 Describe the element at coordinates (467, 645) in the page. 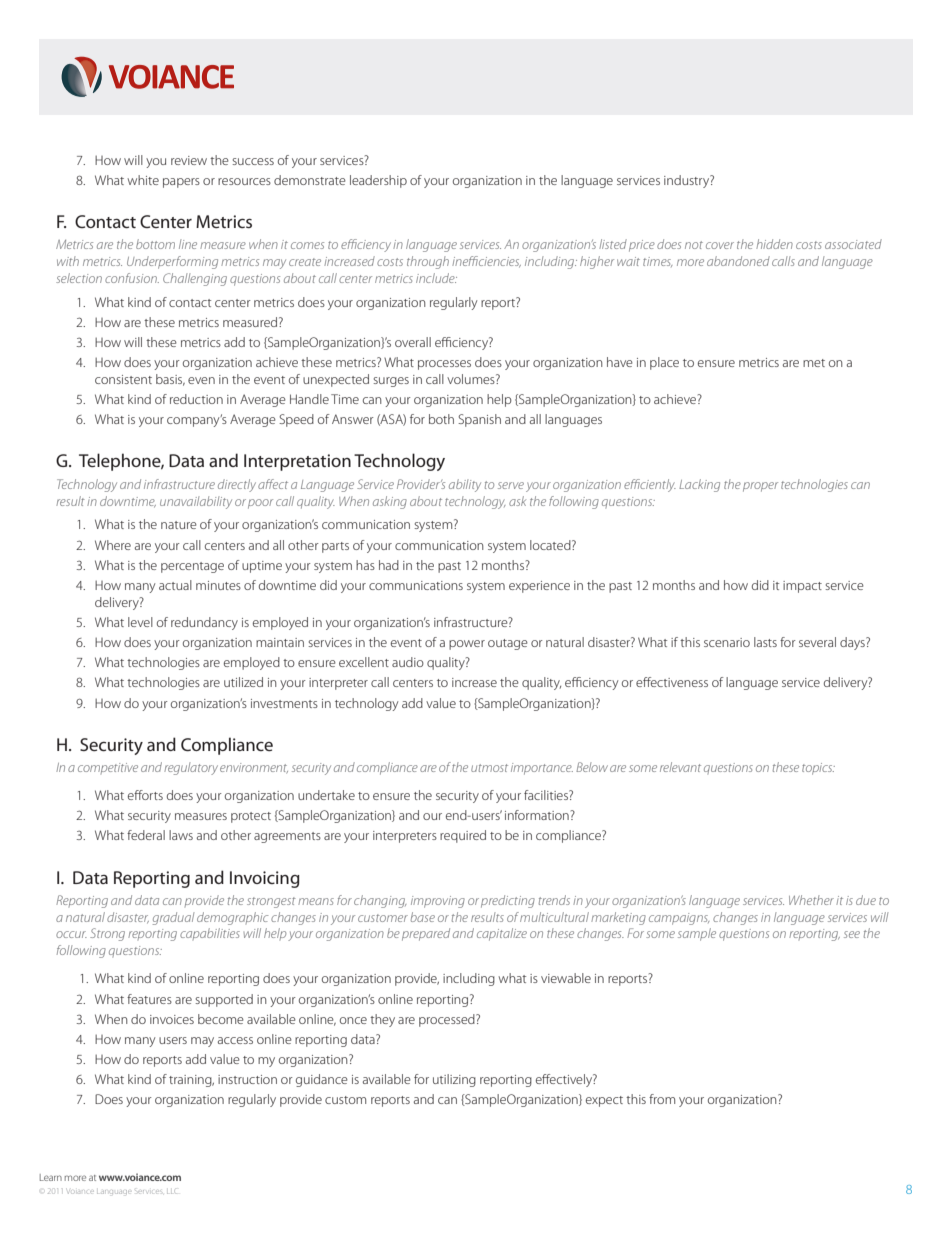

I see `power` at that location.
